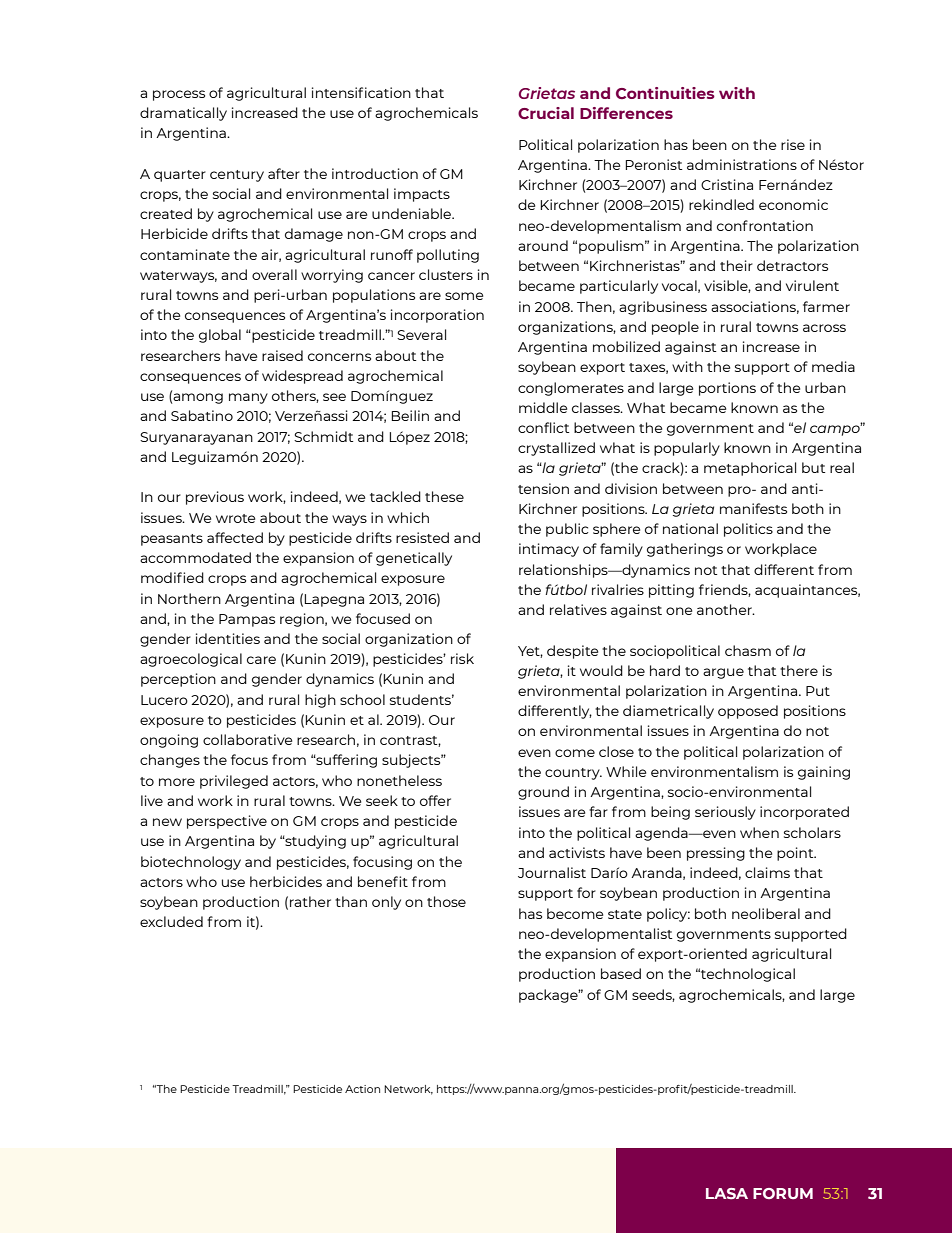  What do you see at coordinates (220, 336) in the image?
I see `global` at bounding box center [220, 336].
